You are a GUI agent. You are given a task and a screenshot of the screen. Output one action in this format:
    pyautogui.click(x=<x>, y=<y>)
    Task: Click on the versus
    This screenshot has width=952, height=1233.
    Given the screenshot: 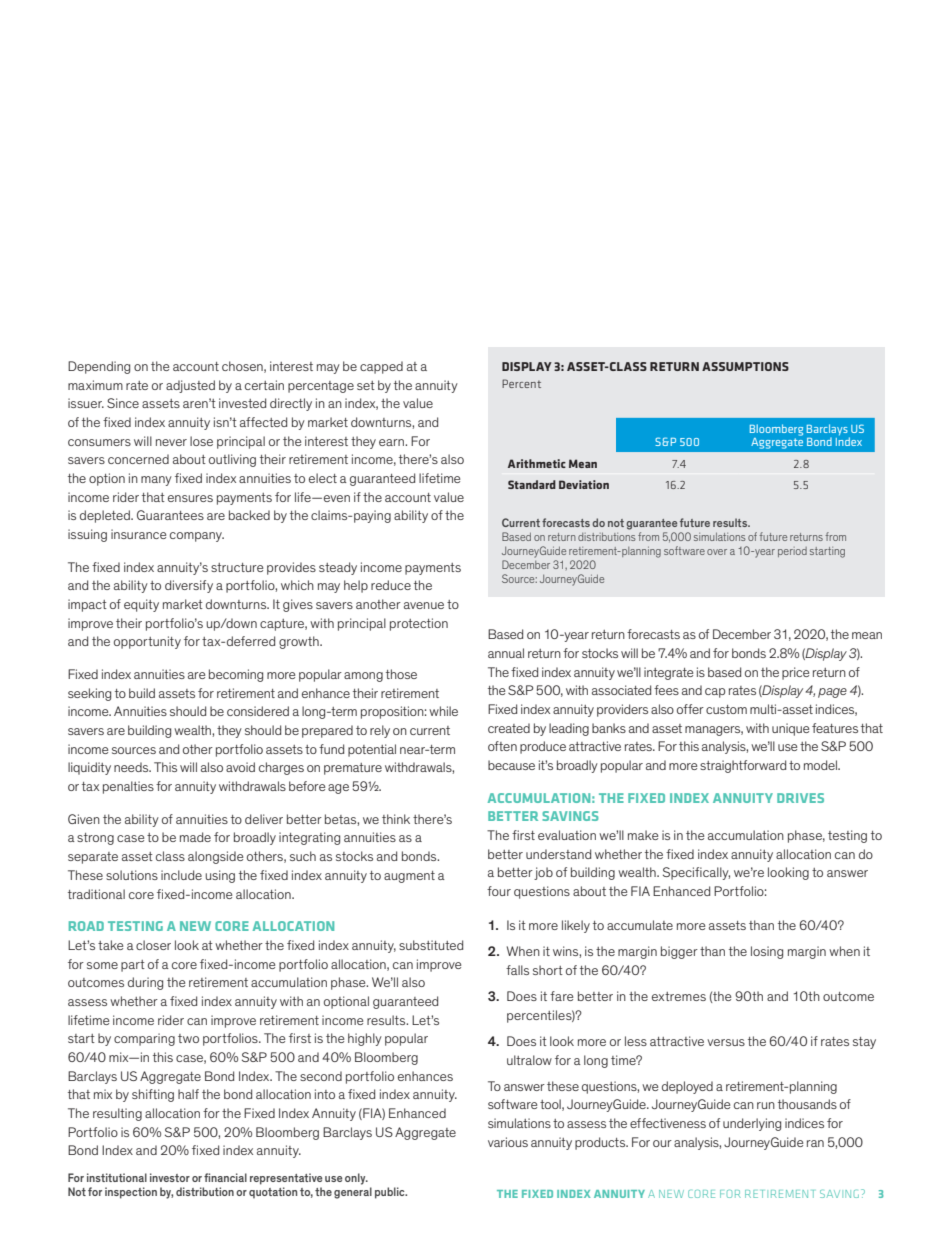 What is the action you would take?
    pyautogui.click(x=726, y=1042)
